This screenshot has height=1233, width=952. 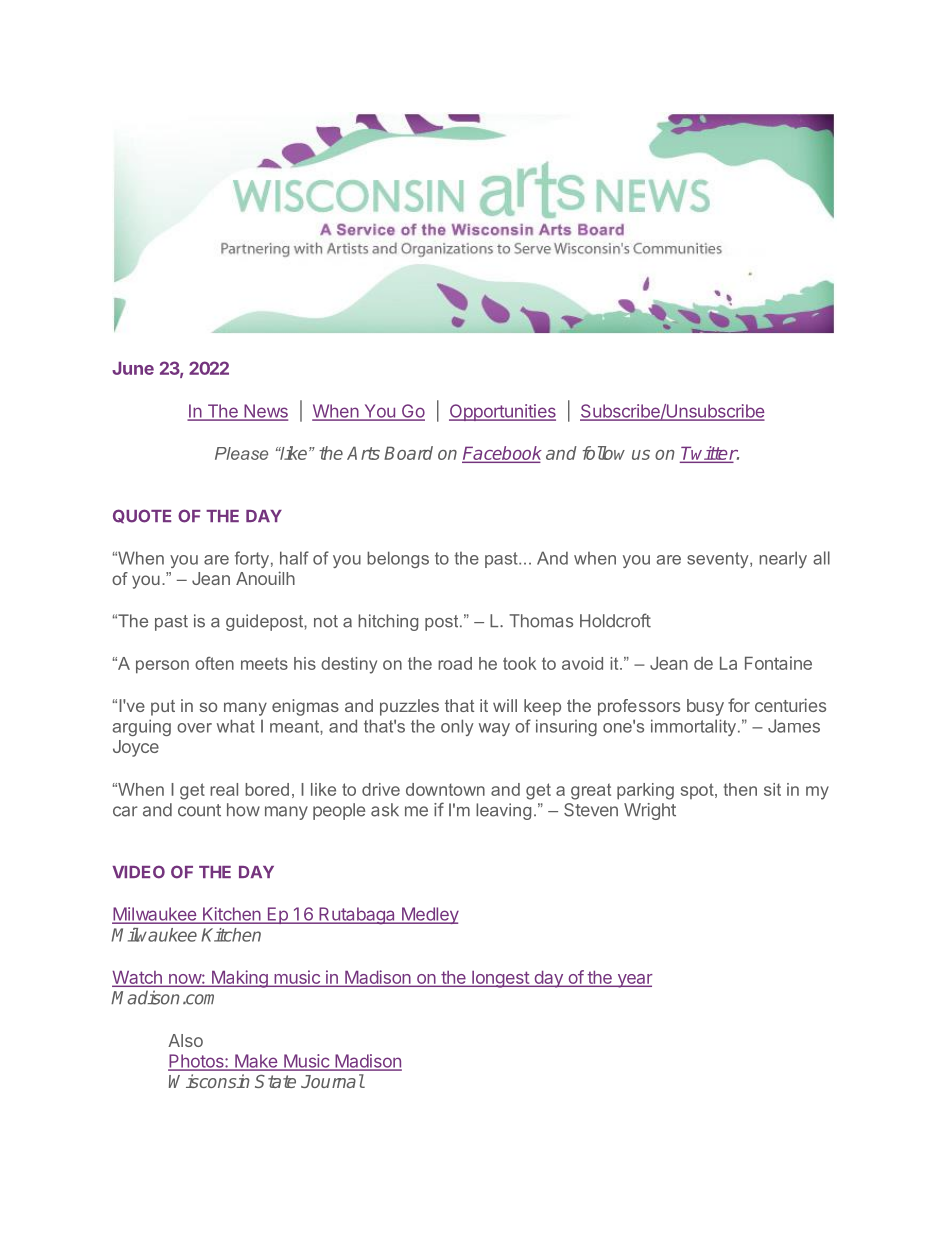 What do you see at coordinates (695, 727) in the screenshot?
I see `immortality` at bounding box center [695, 727].
